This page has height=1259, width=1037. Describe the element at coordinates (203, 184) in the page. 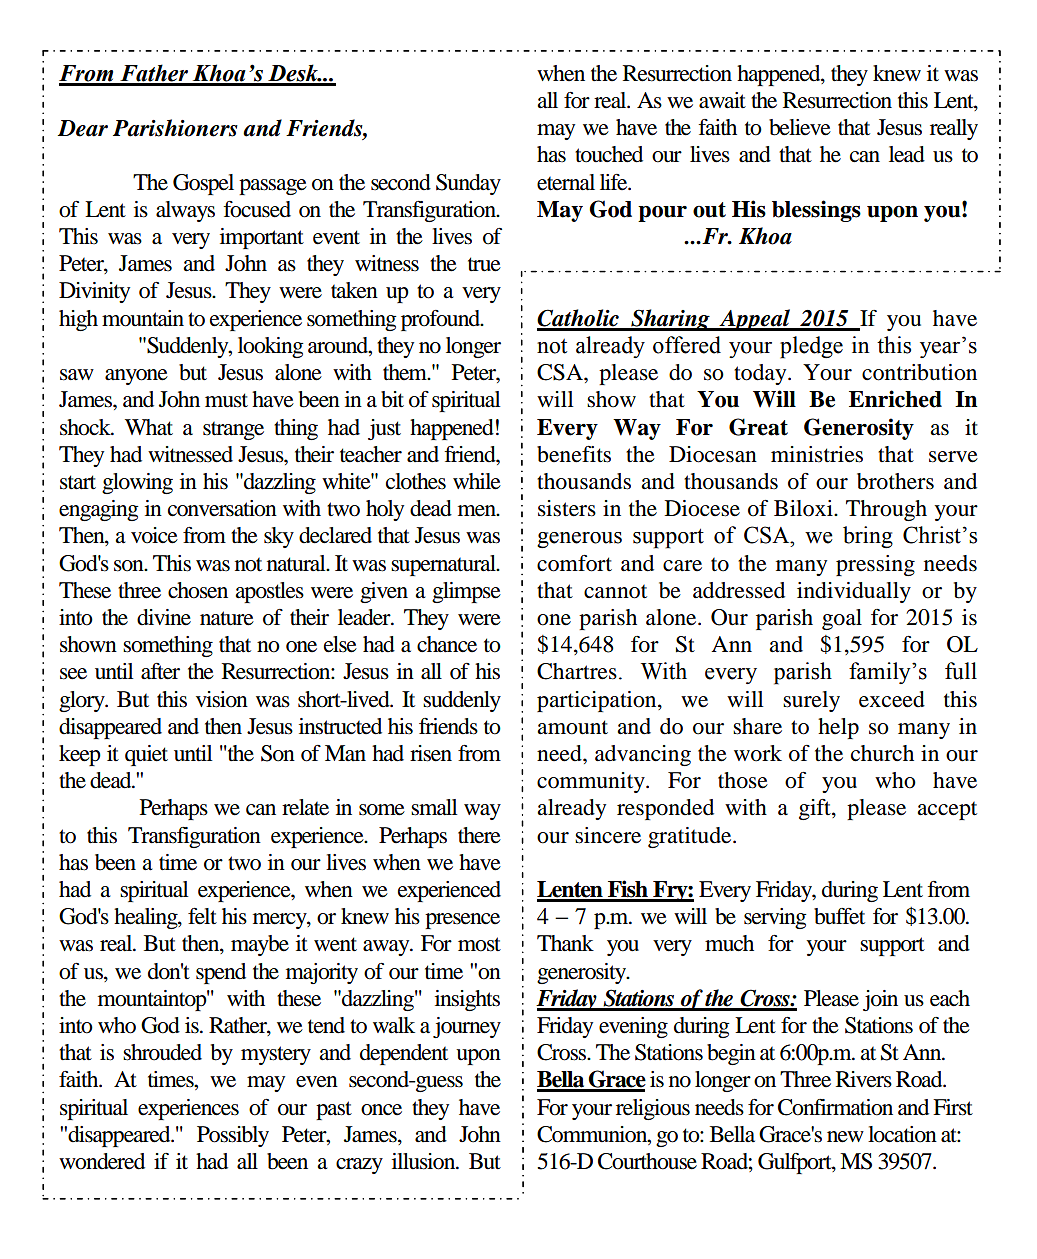

I see `Gospel` at that location.
